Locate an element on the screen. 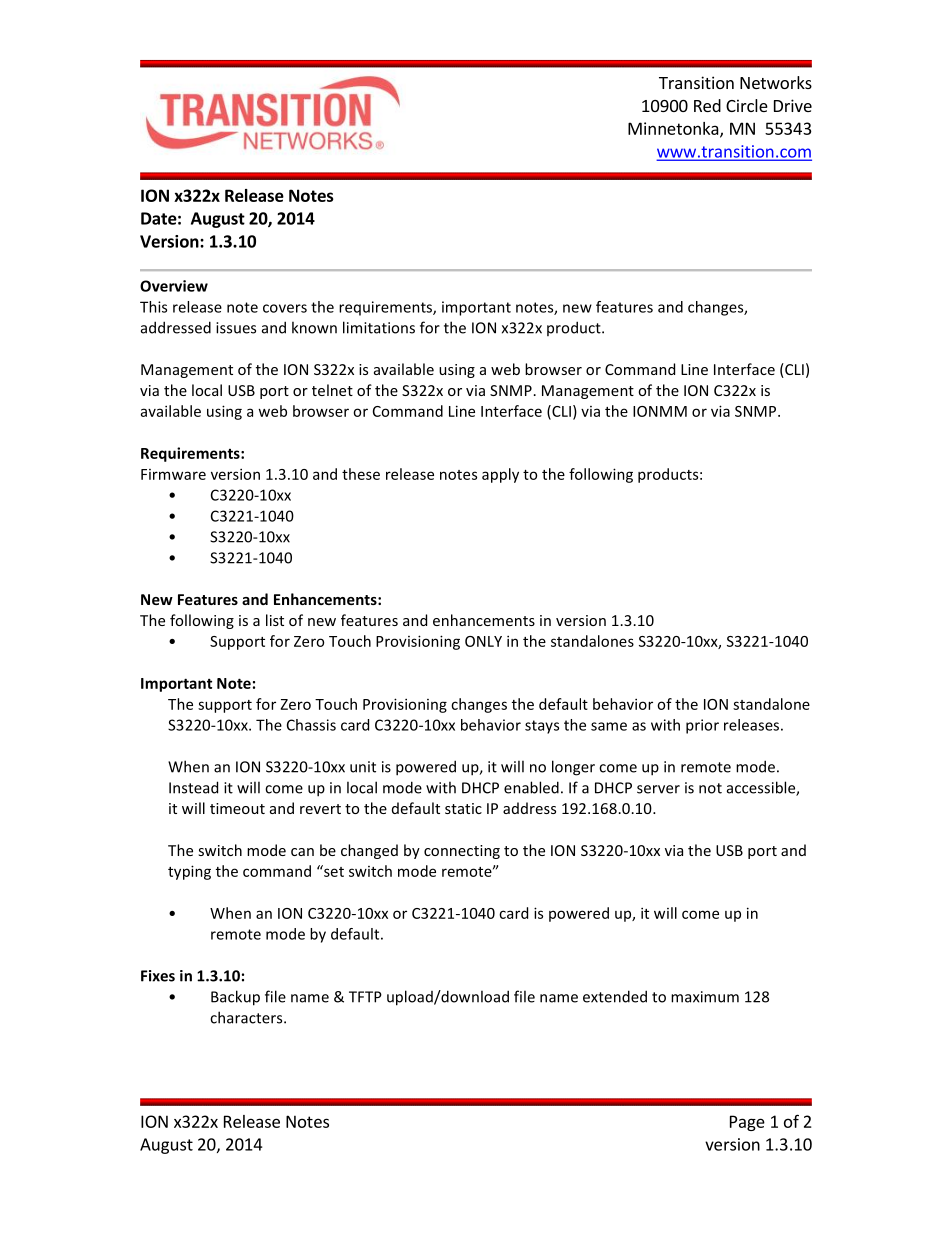  TFTP is located at coordinates (365, 997).
